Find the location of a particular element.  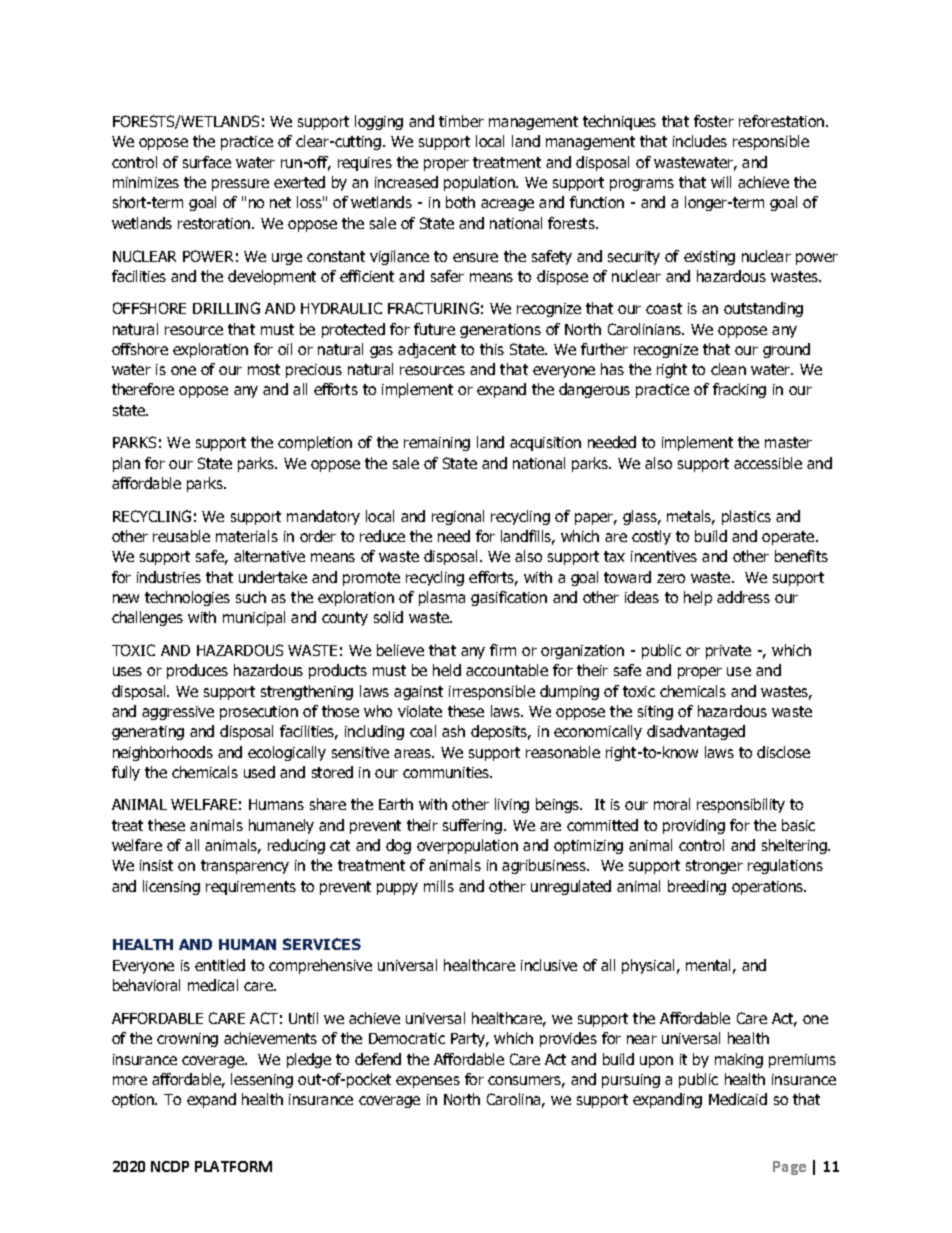

remaining is located at coordinates (437, 444).
